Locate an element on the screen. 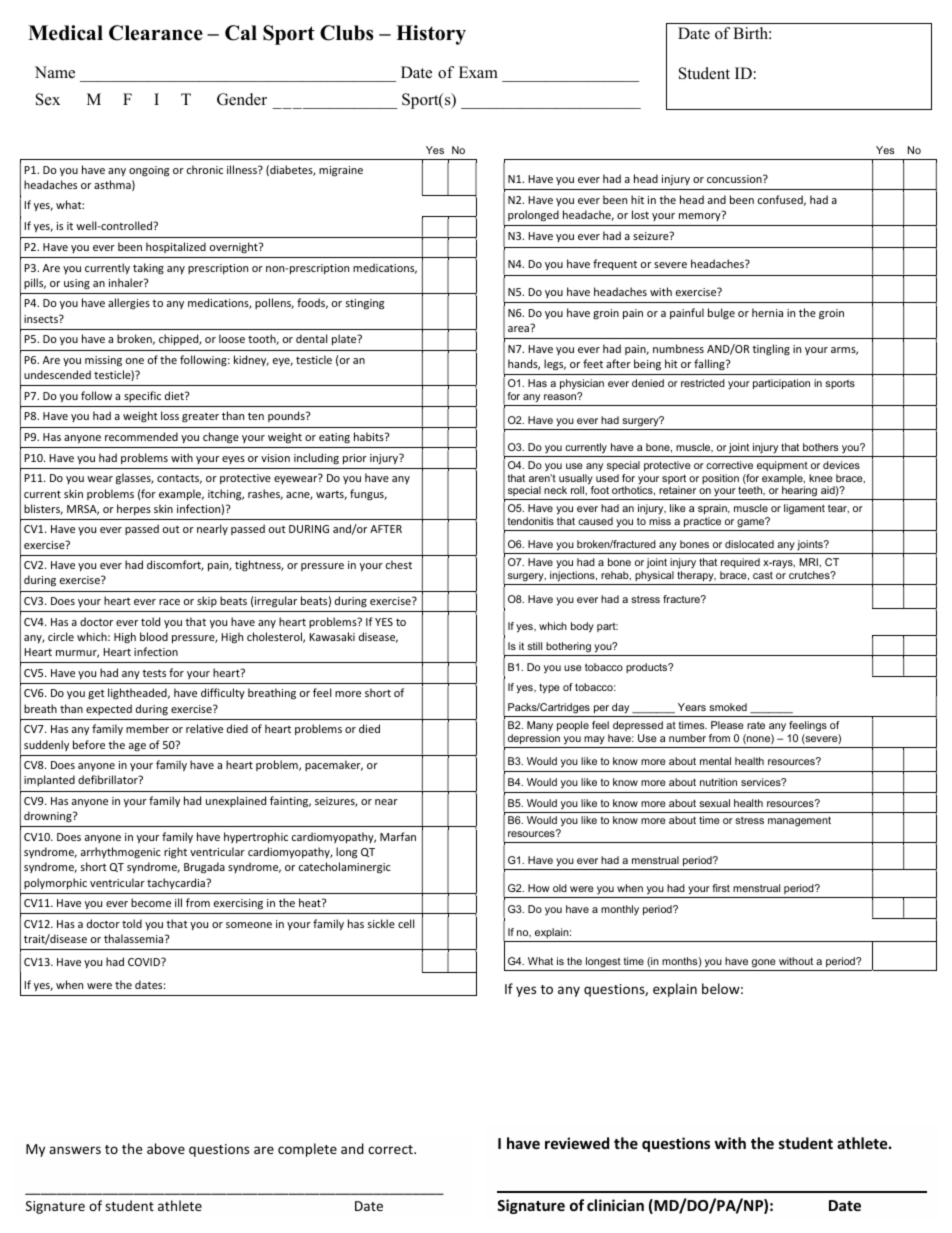 This screenshot has width=952, height=1233. habits is located at coordinates (370, 436).
